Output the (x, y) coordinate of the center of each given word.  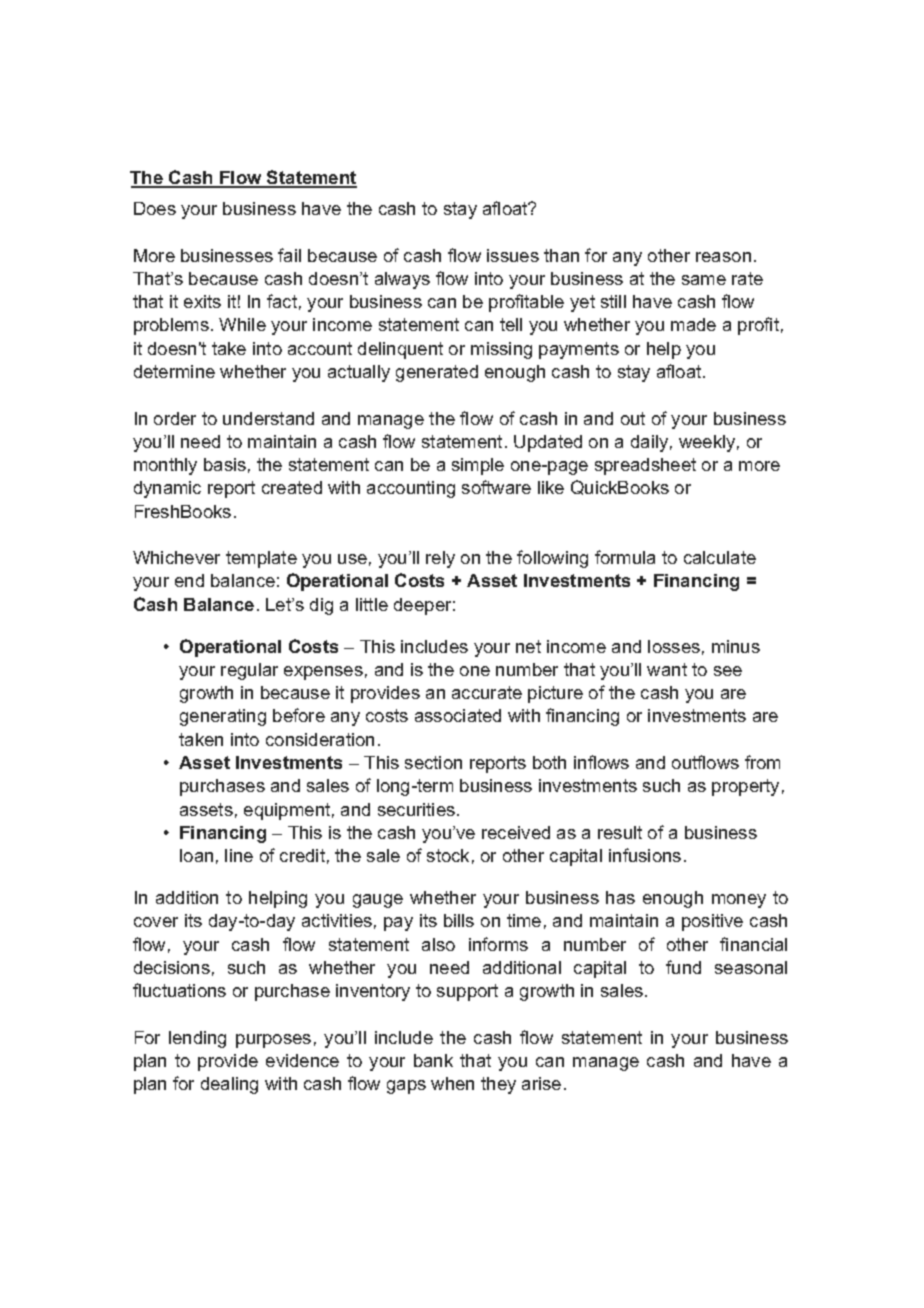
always (402, 280)
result (620, 832)
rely (440, 559)
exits (202, 301)
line (239, 855)
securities (416, 809)
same (704, 280)
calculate (720, 557)
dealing (229, 1085)
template (261, 559)
